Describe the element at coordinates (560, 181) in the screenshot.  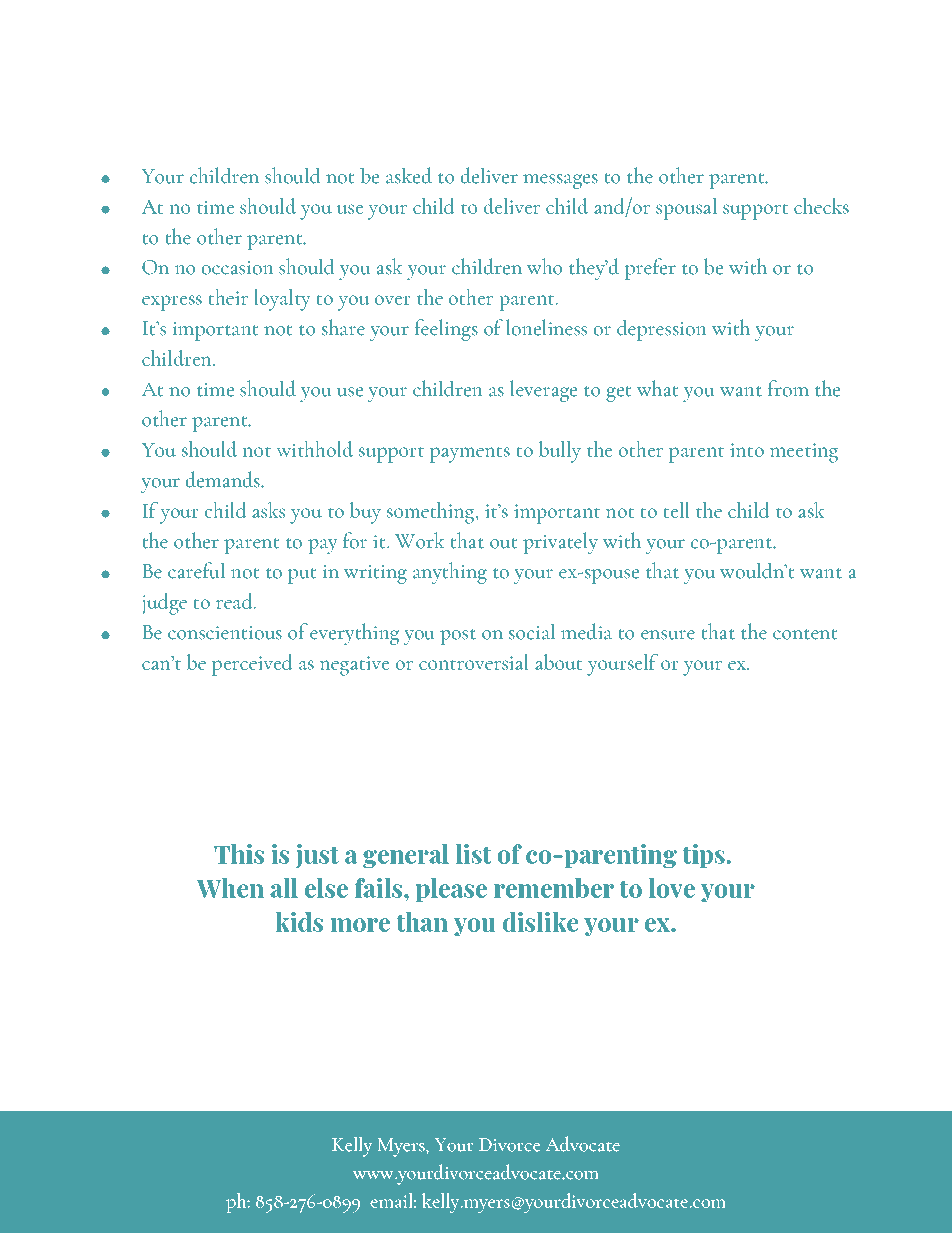
I see `messages` at that location.
